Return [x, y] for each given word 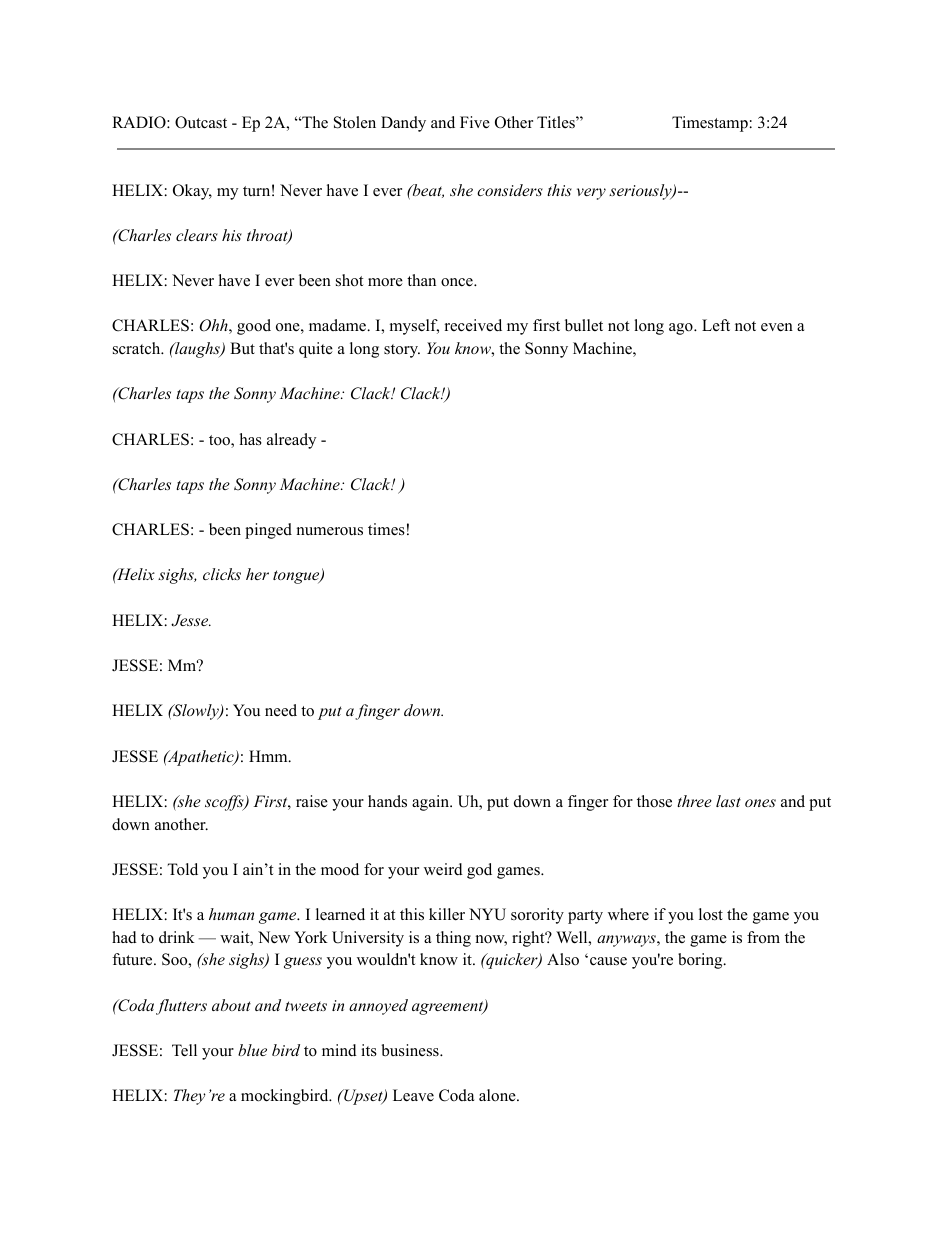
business [411, 1050]
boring [701, 961]
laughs [197, 350]
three [694, 801]
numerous [330, 531]
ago [682, 329]
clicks [222, 574]
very [591, 194]
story [402, 351]
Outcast [201, 122]
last [728, 801]
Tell [184, 1050]
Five [475, 122]
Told [182, 869]
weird [443, 869]
